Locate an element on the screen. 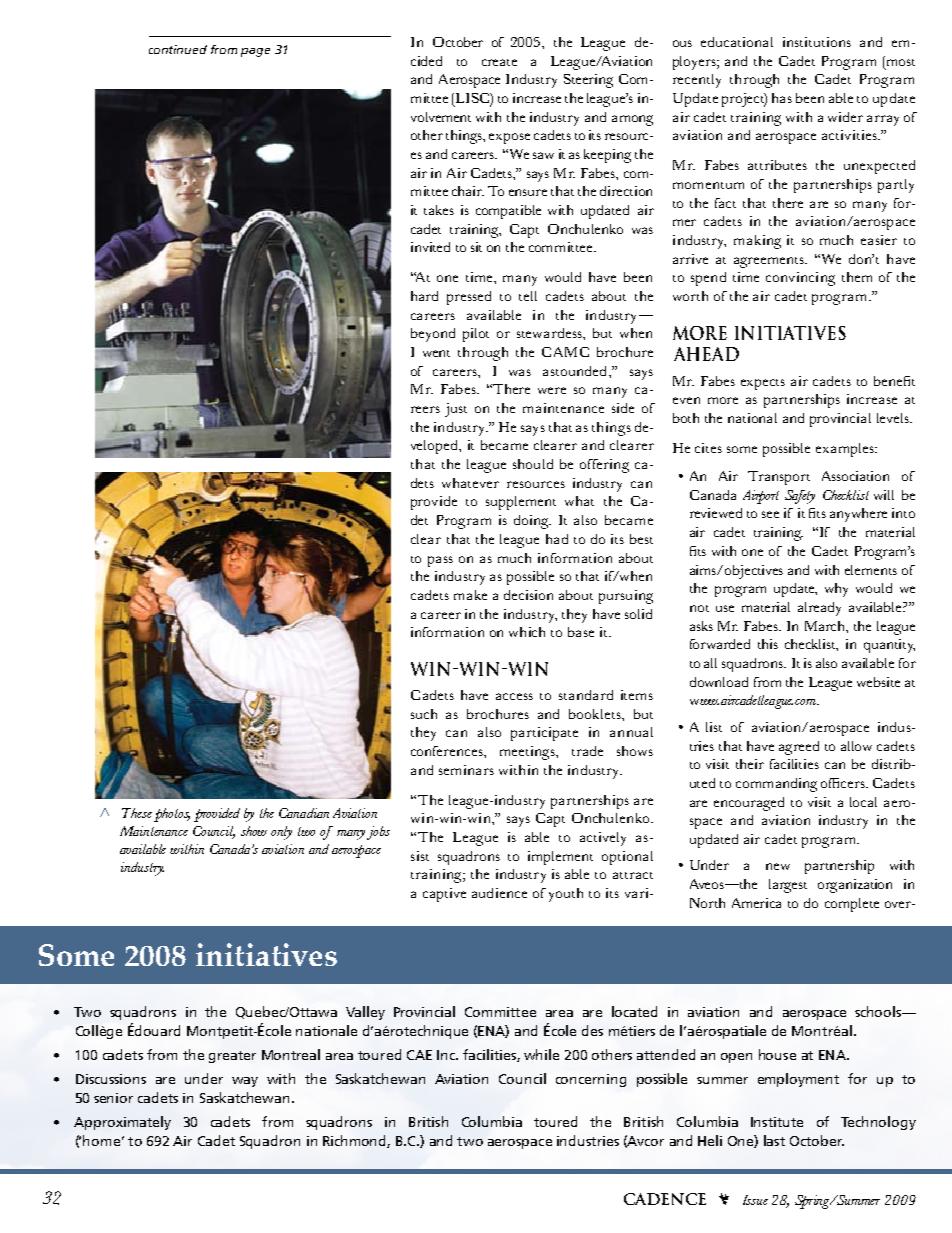 This screenshot has width=952, height=1233. create is located at coordinates (499, 62).
